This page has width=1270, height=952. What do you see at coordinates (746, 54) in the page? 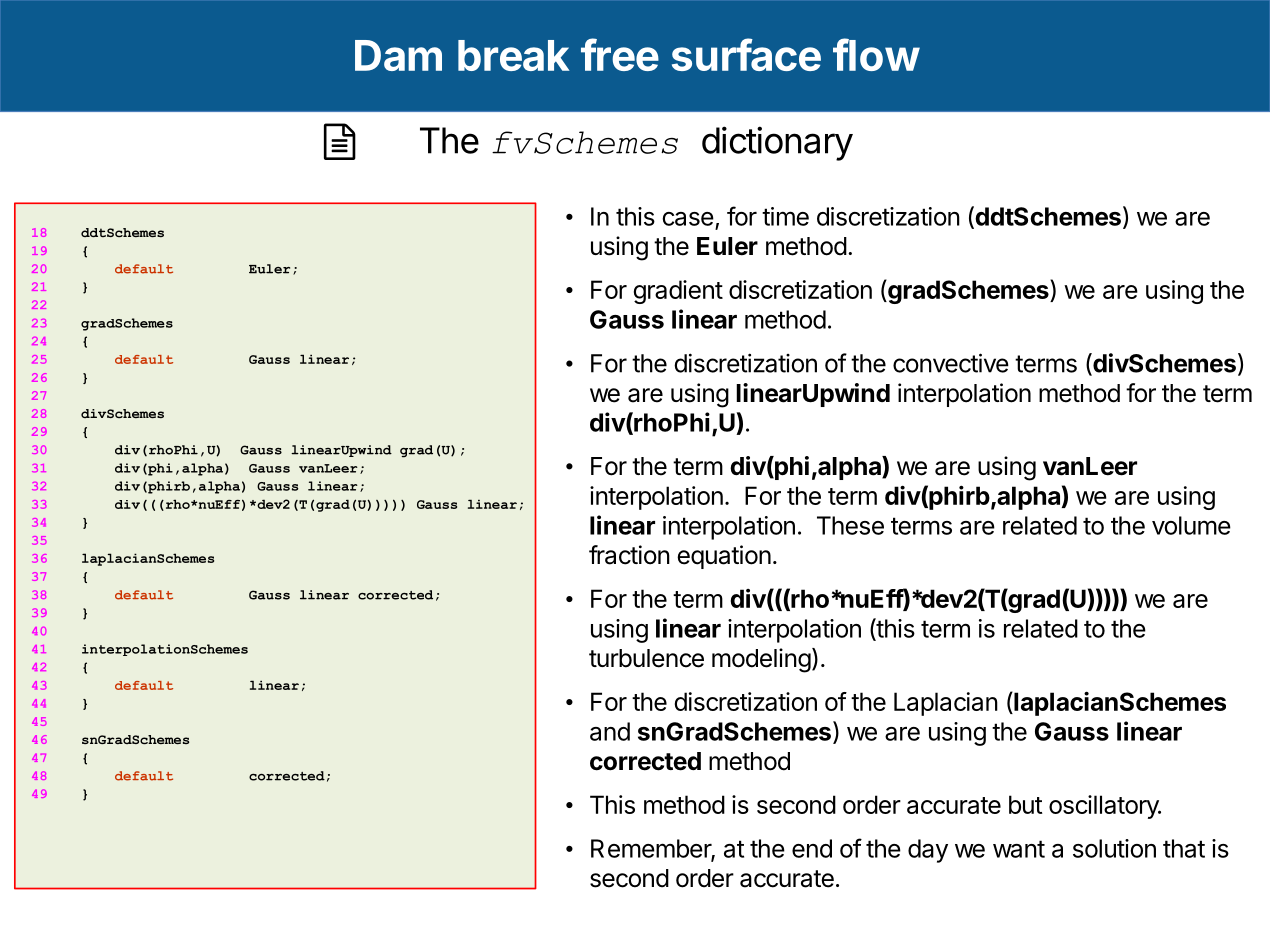
I see `surface` at bounding box center [746, 54].
